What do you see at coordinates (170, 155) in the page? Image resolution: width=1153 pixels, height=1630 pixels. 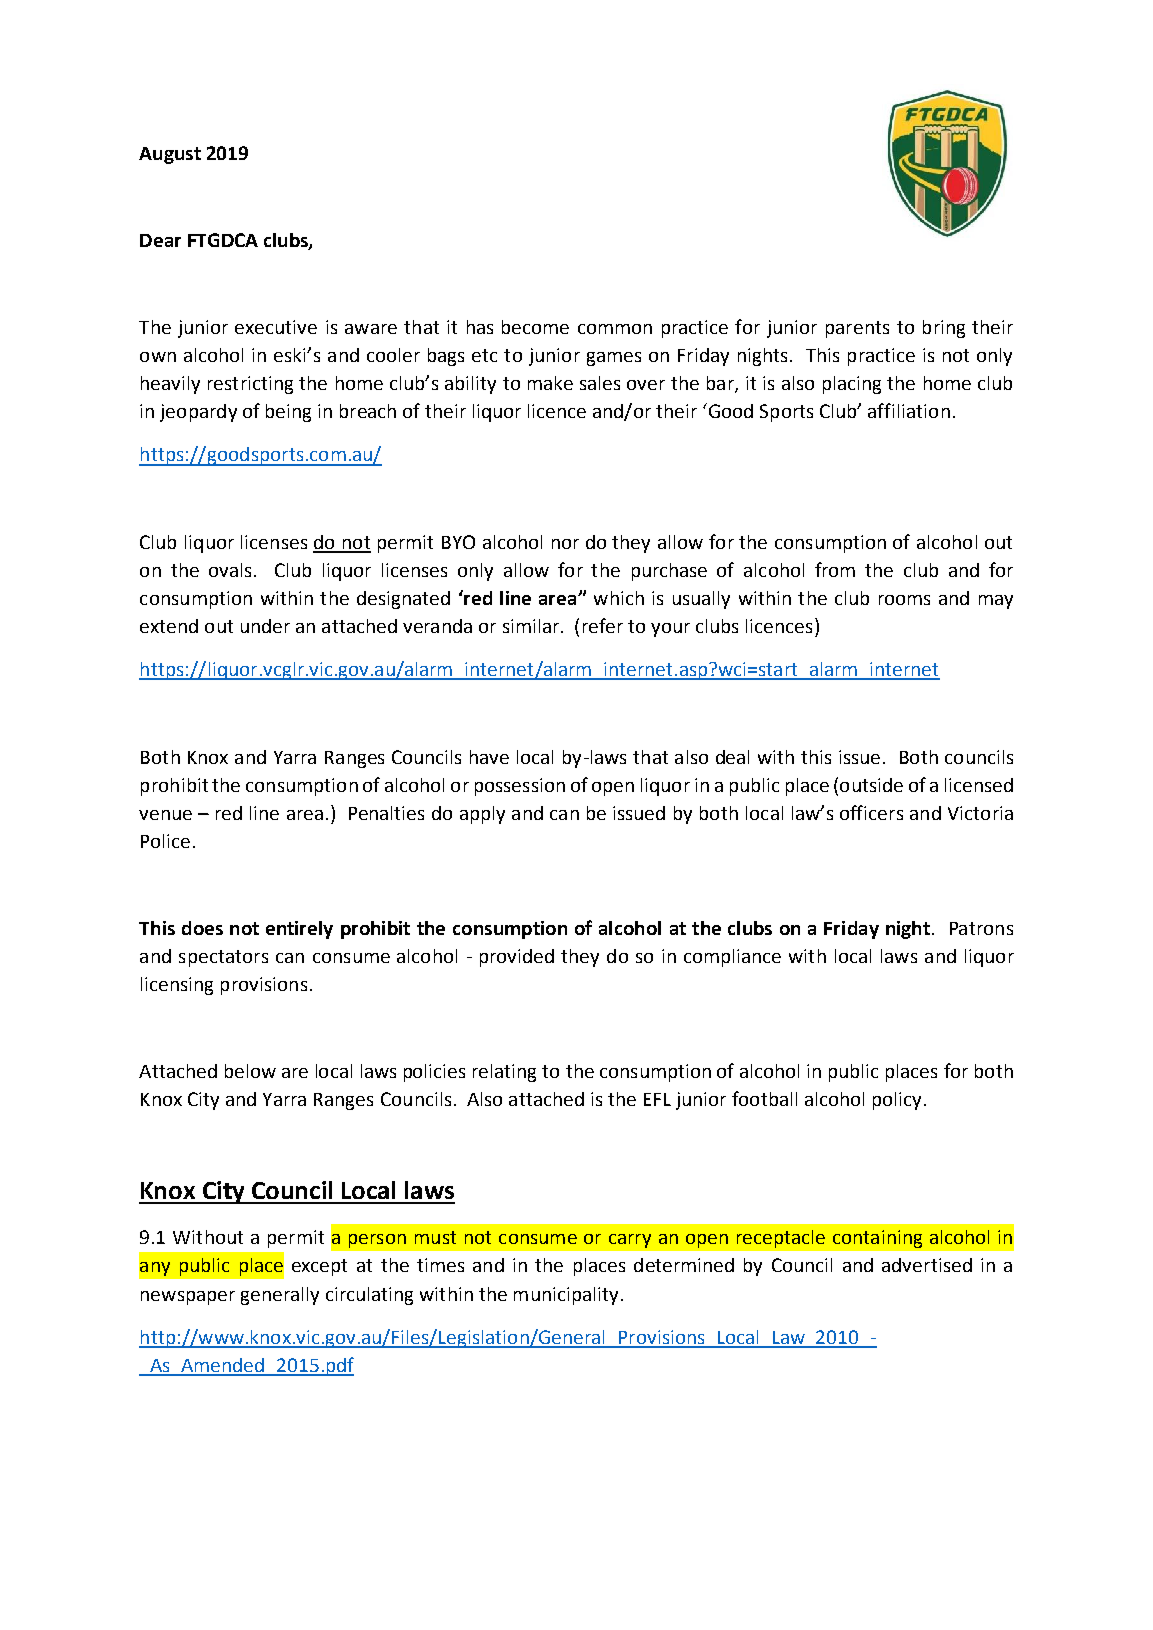 I see `August` at bounding box center [170, 155].
